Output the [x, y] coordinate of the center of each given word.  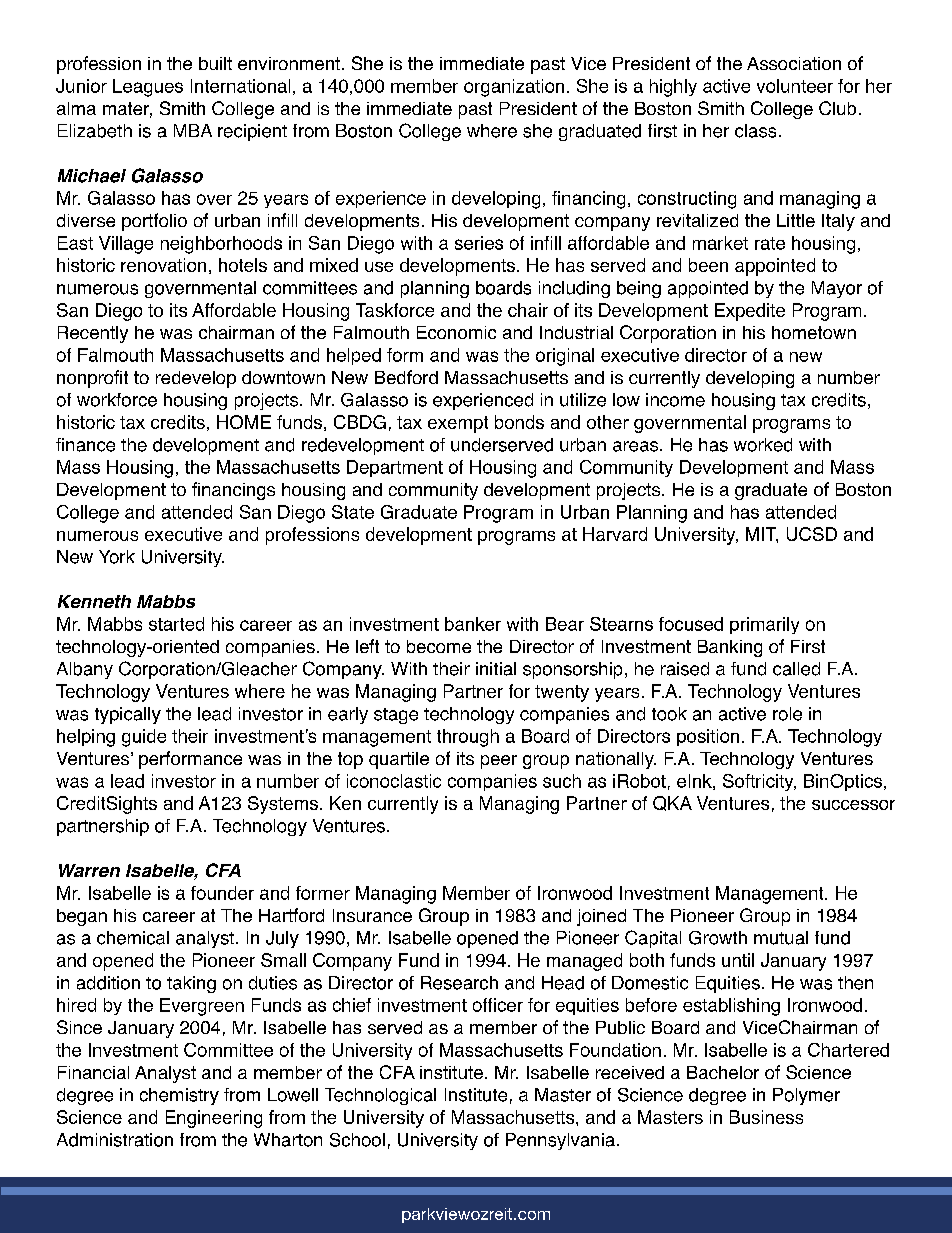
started [176, 624]
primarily [764, 625]
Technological [380, 1096]
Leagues [148, 88]
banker [473, 624]
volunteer [795, 86]
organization [514, 88]
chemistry [179, 1096]
